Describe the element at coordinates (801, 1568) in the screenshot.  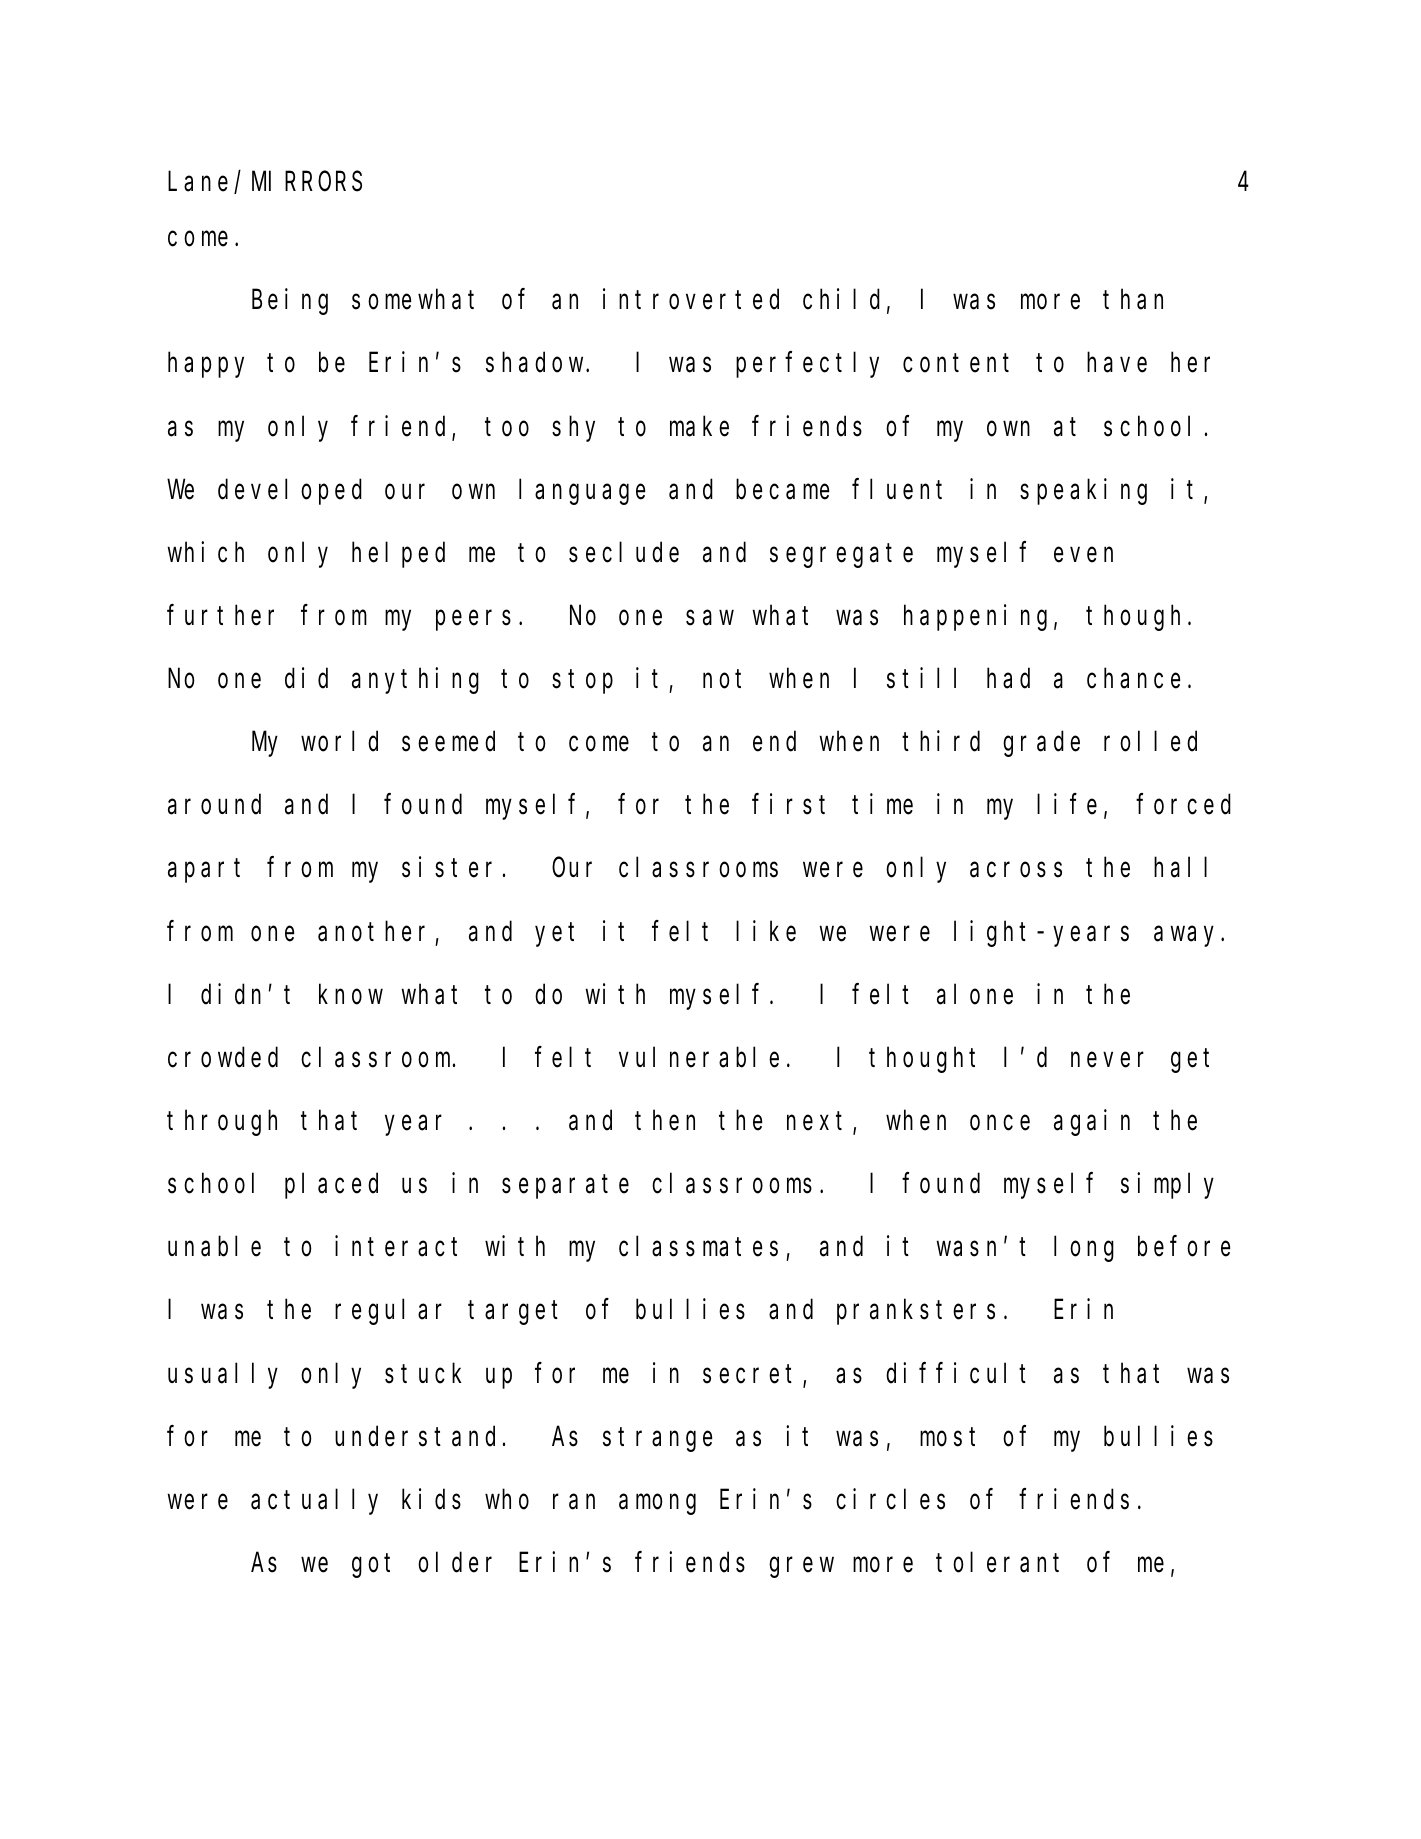
I see `grew` at that location.
